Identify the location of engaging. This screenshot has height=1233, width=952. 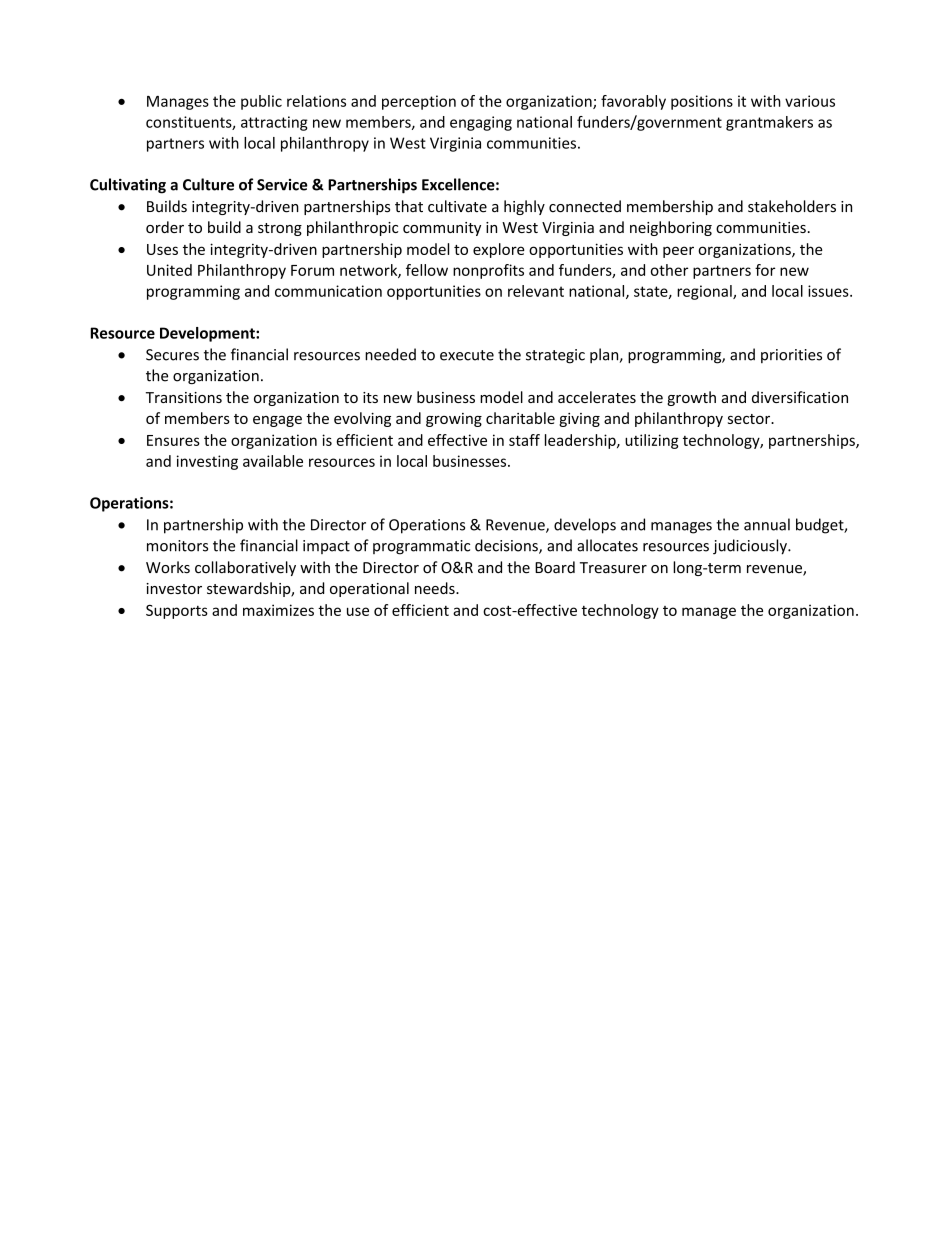
(481, 123).
